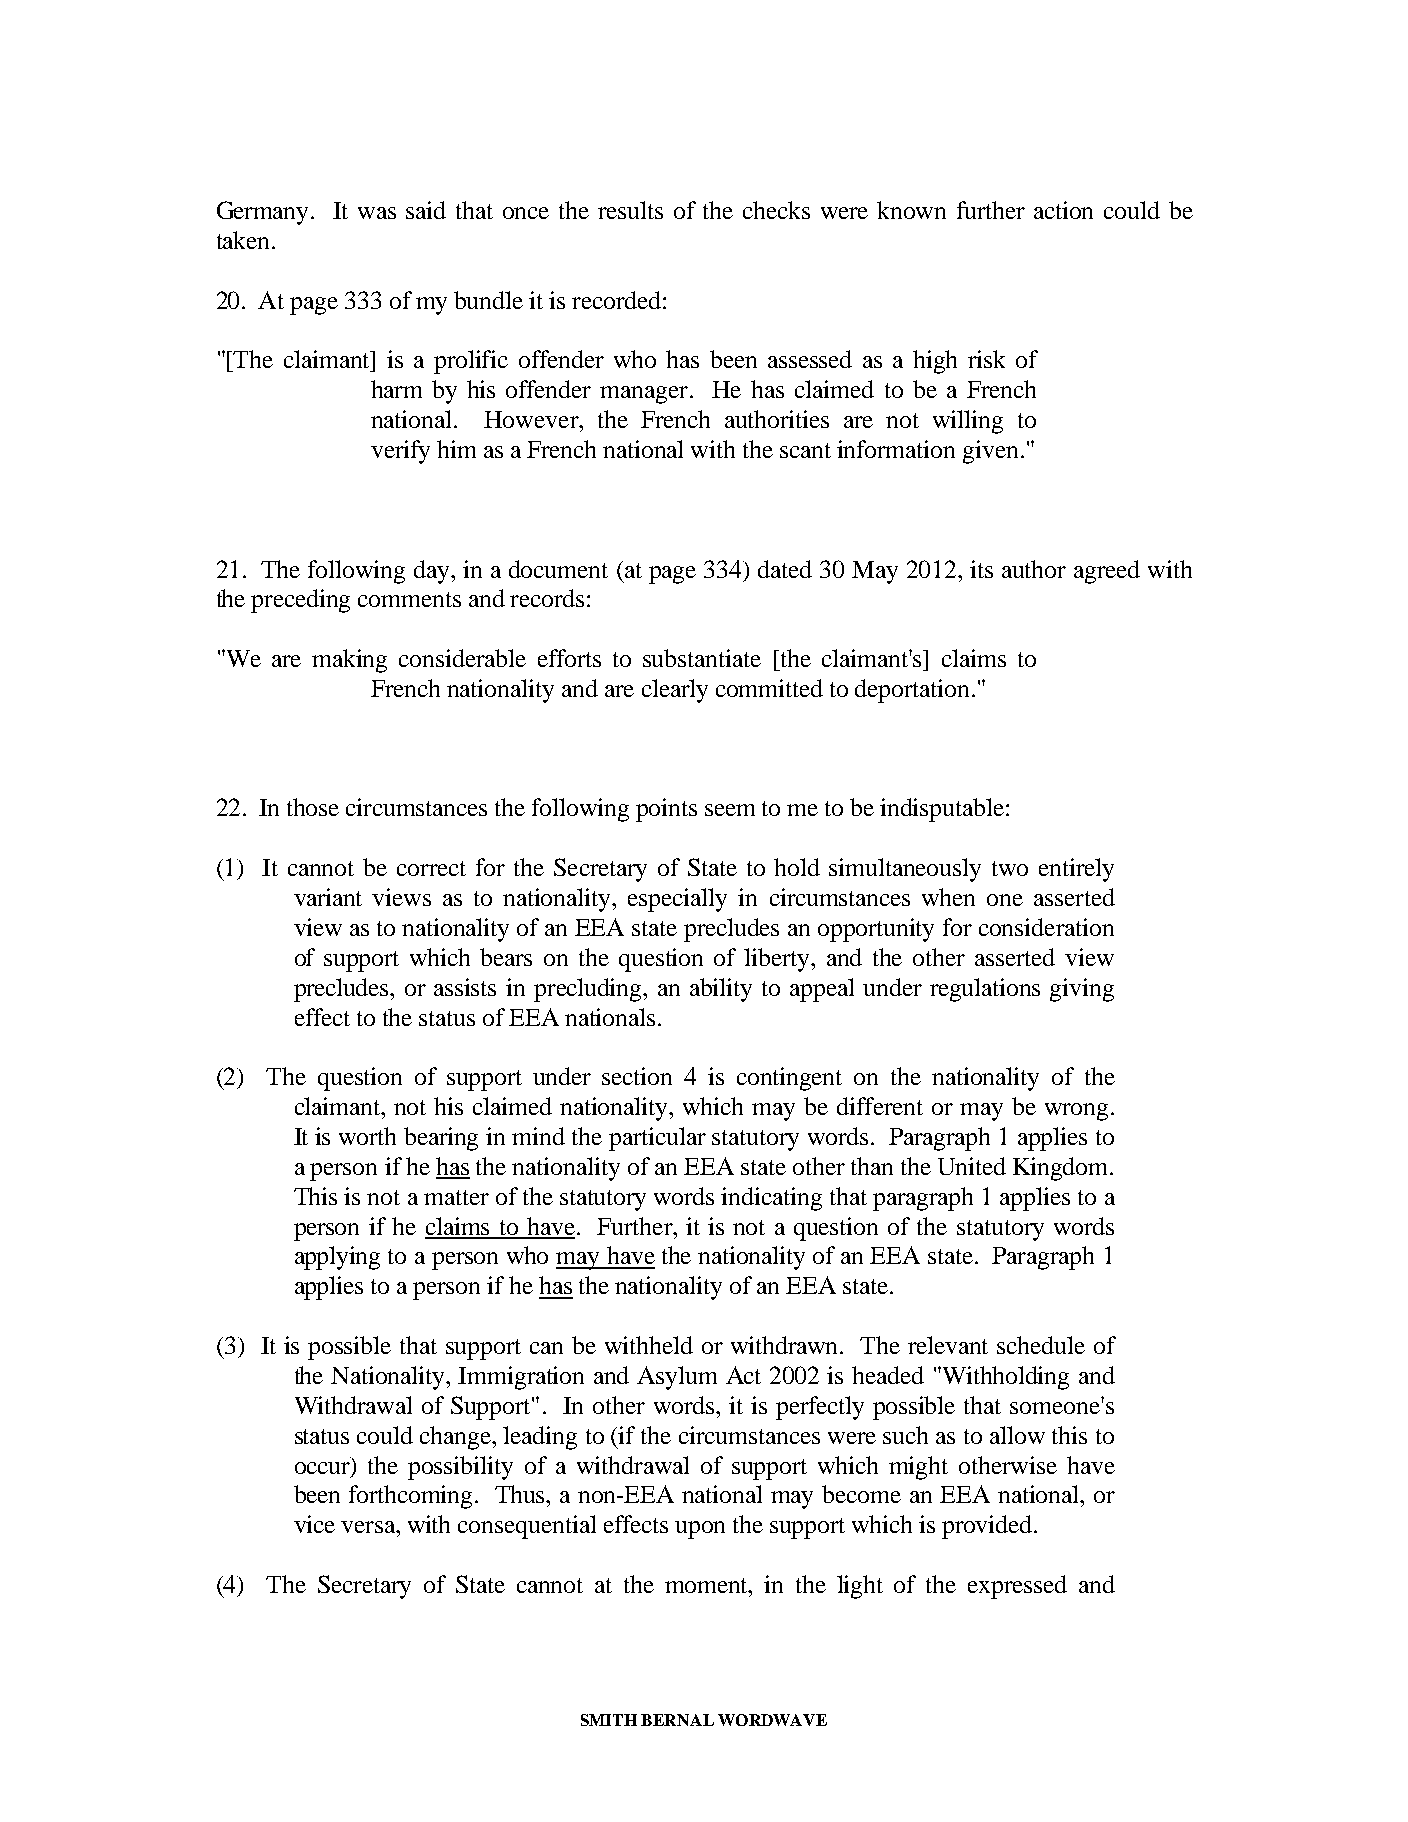 This screenshot has height=1822, width=1408. What do you see at coordinates (300, 601) in the screenshot?
I see `preceding` at bounding box center [300, 601].
